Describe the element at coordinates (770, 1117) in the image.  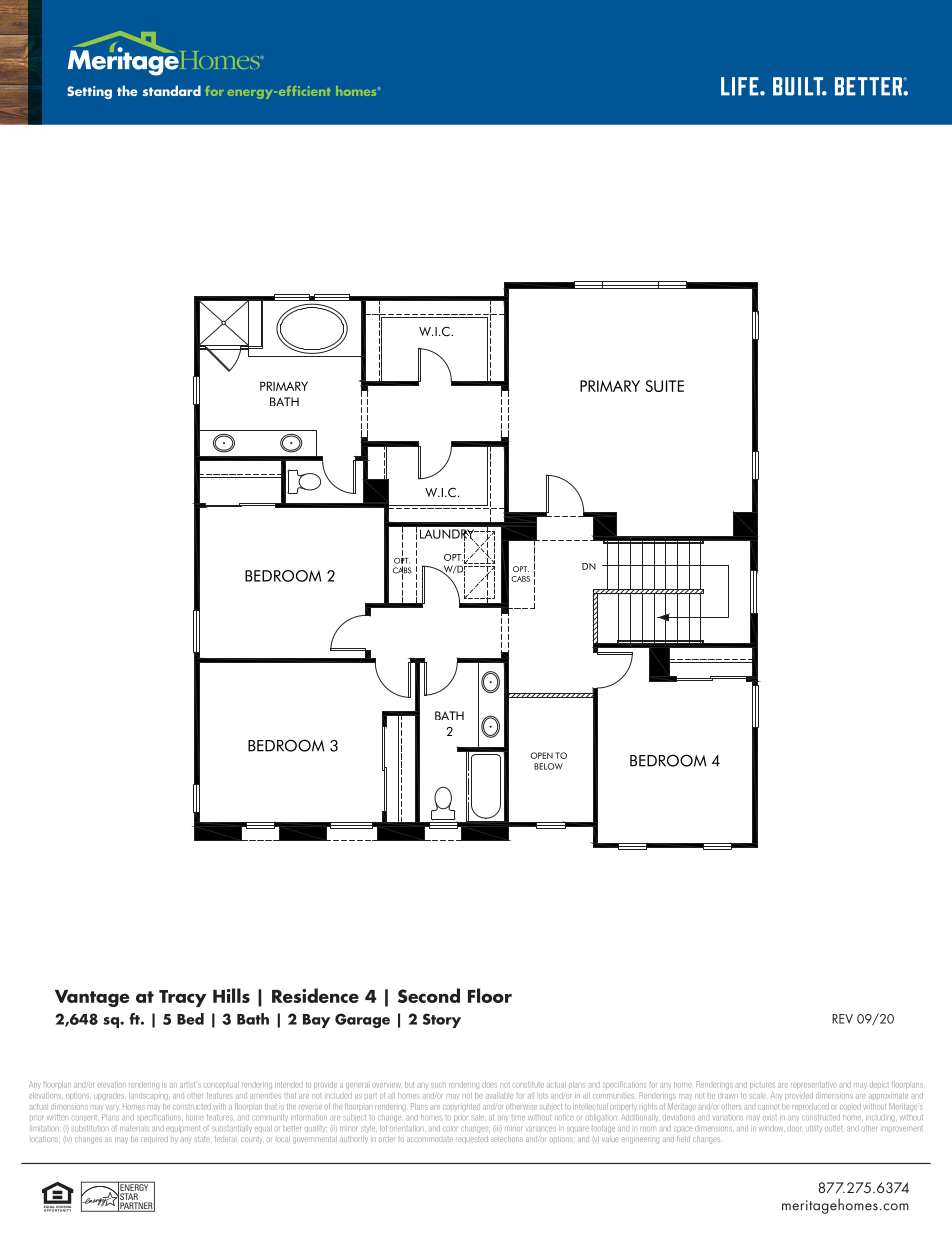
I see `exist` at that location.
